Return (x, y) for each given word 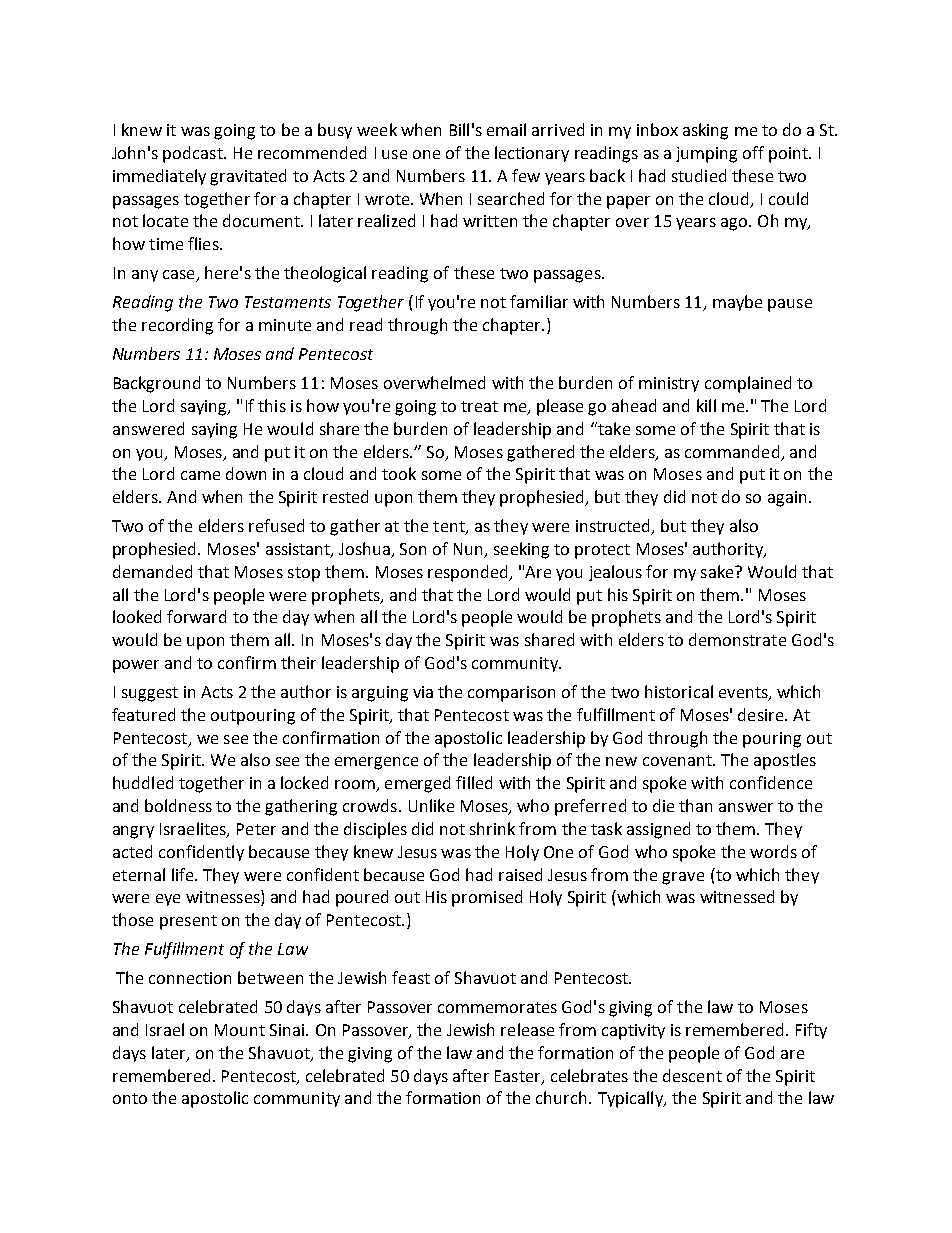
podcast (194, 154)
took (399, 473)
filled (474, 782)
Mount (240, 1030)
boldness (178, 805)
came (200, 475)
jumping (706, 155)
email (506, 129)
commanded (732, 451)
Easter (519, 1077)
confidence (771, 782)
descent (692, 1075)
